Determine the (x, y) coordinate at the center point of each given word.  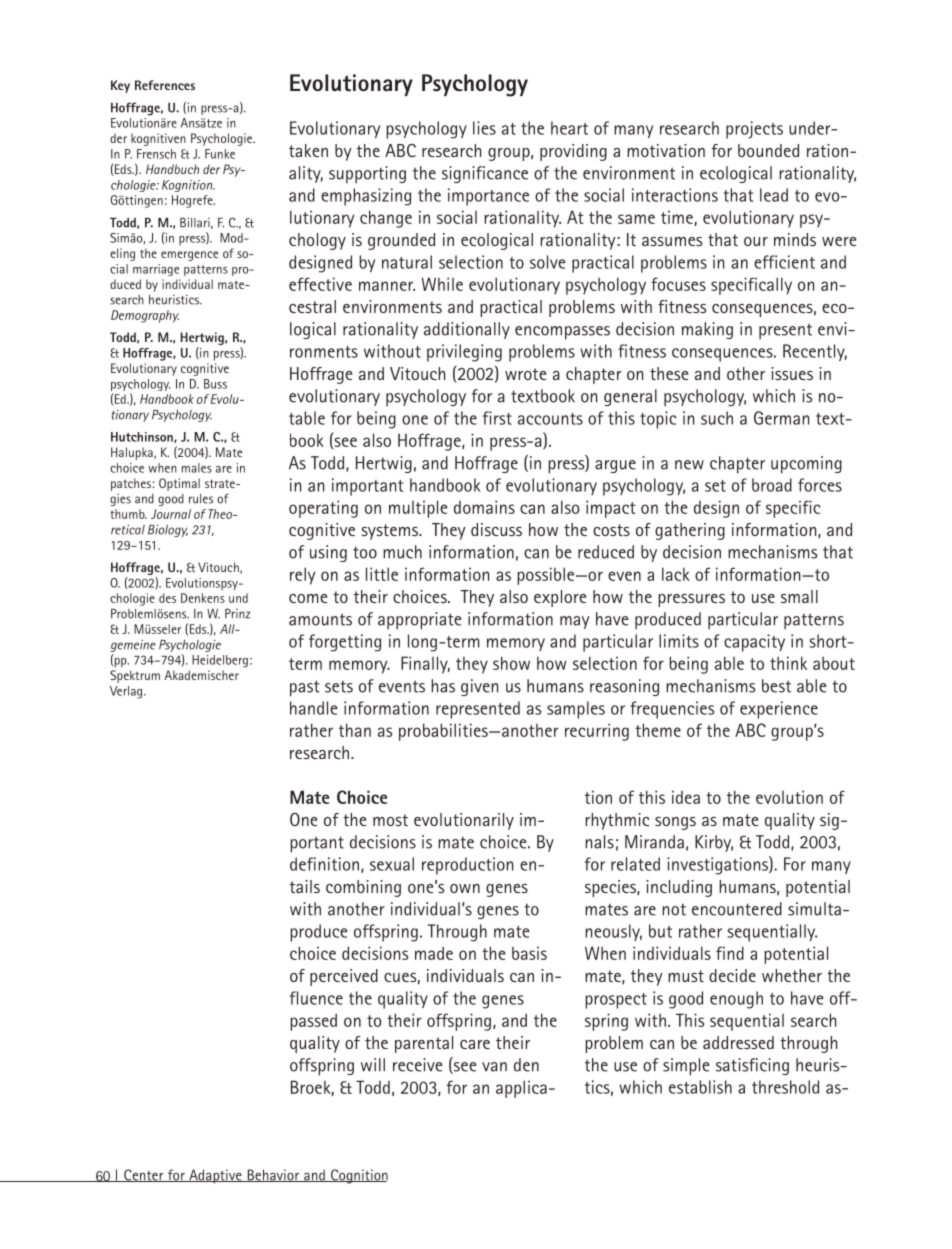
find (730, 953)
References (165, 85)
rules (201, 499)
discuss (496, 529)
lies (484, 128)
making (707, 330)
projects (754, 130)
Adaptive (215, 1176)
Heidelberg (220, 661)
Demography (145, 316)
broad (772, 485)
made (434, 953)
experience (779, 710)
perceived (344, 977)
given (479, 687)
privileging (464, 353)
